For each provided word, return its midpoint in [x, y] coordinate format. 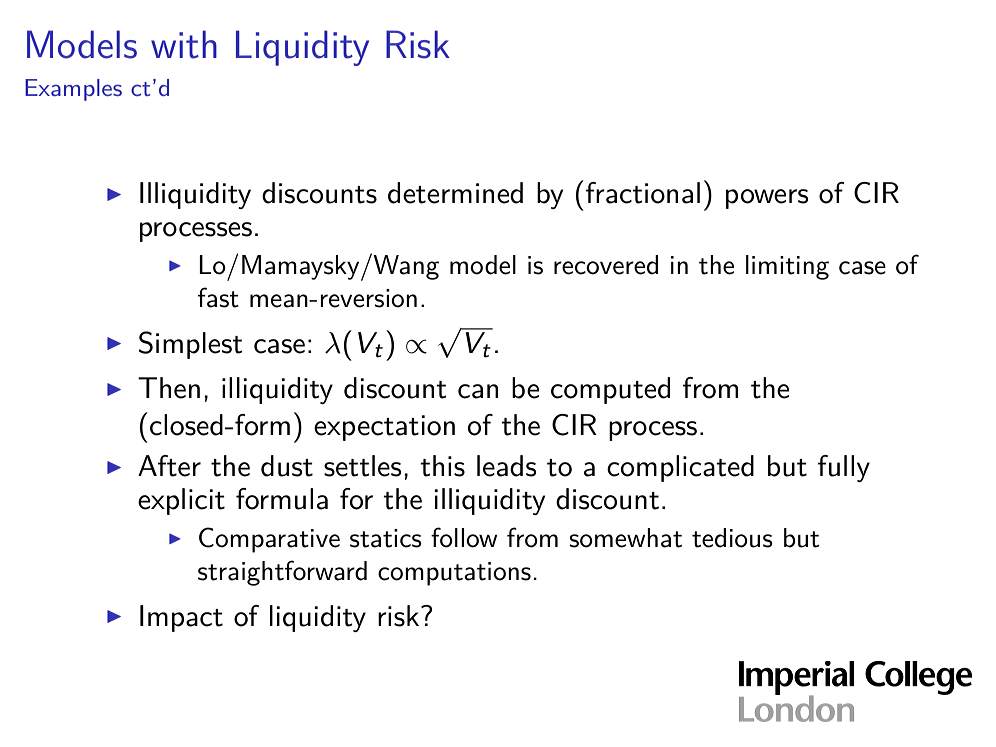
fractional [643, 193]
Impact [181, 618]
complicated [680, 468]
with [184, 44]
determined [455, 193]
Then [169, 388]
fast [218, 297]
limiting [787, 267]
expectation [384, 428]
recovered [606, 265]
